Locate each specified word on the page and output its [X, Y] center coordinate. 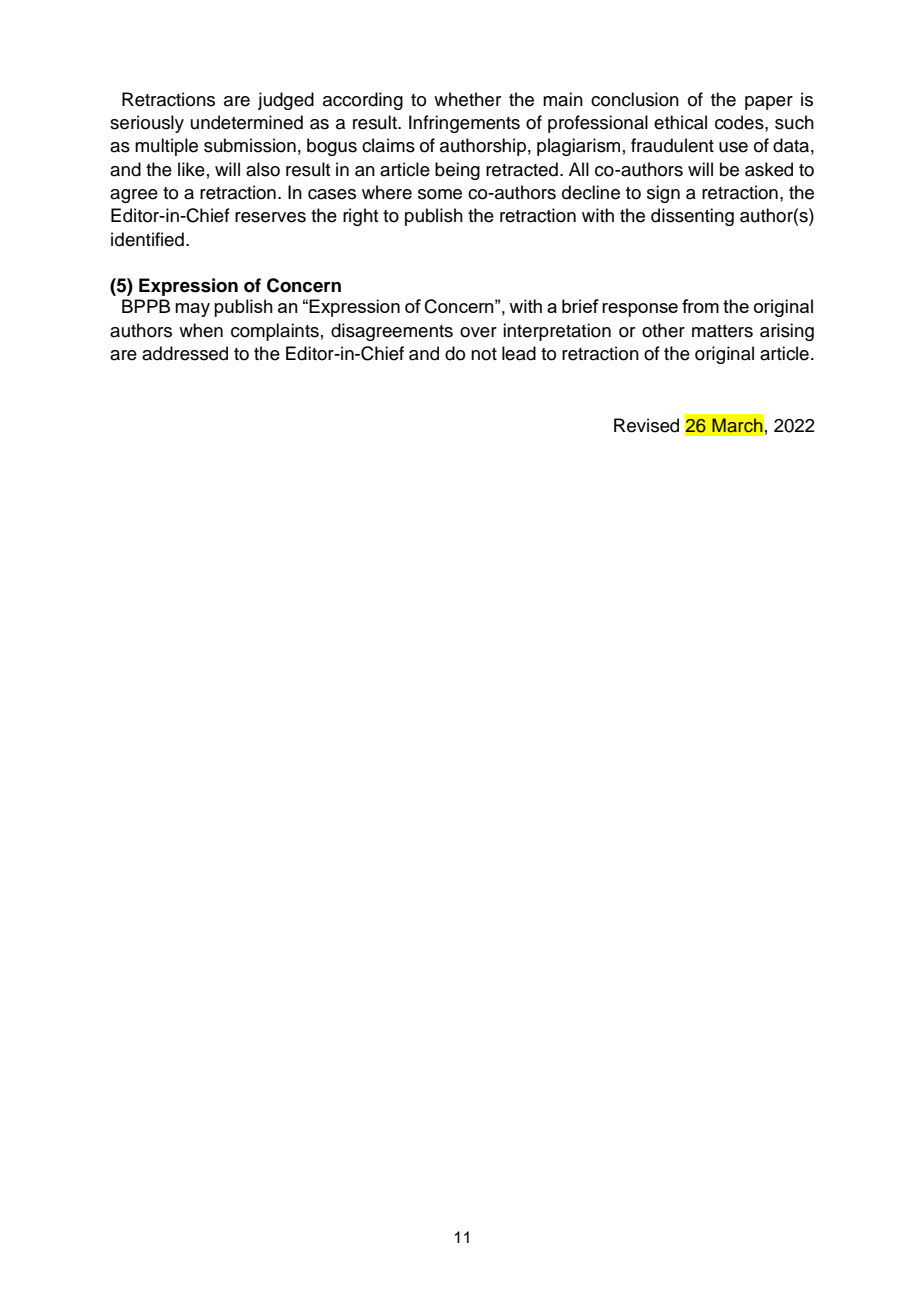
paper [769, 103]
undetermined [247, 122]
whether [467, 99]
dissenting [692, 217]
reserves [270, 217]
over [478, 332]
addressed [185, 353]
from [700, 306]
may [192, 310]
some [440, 194]
